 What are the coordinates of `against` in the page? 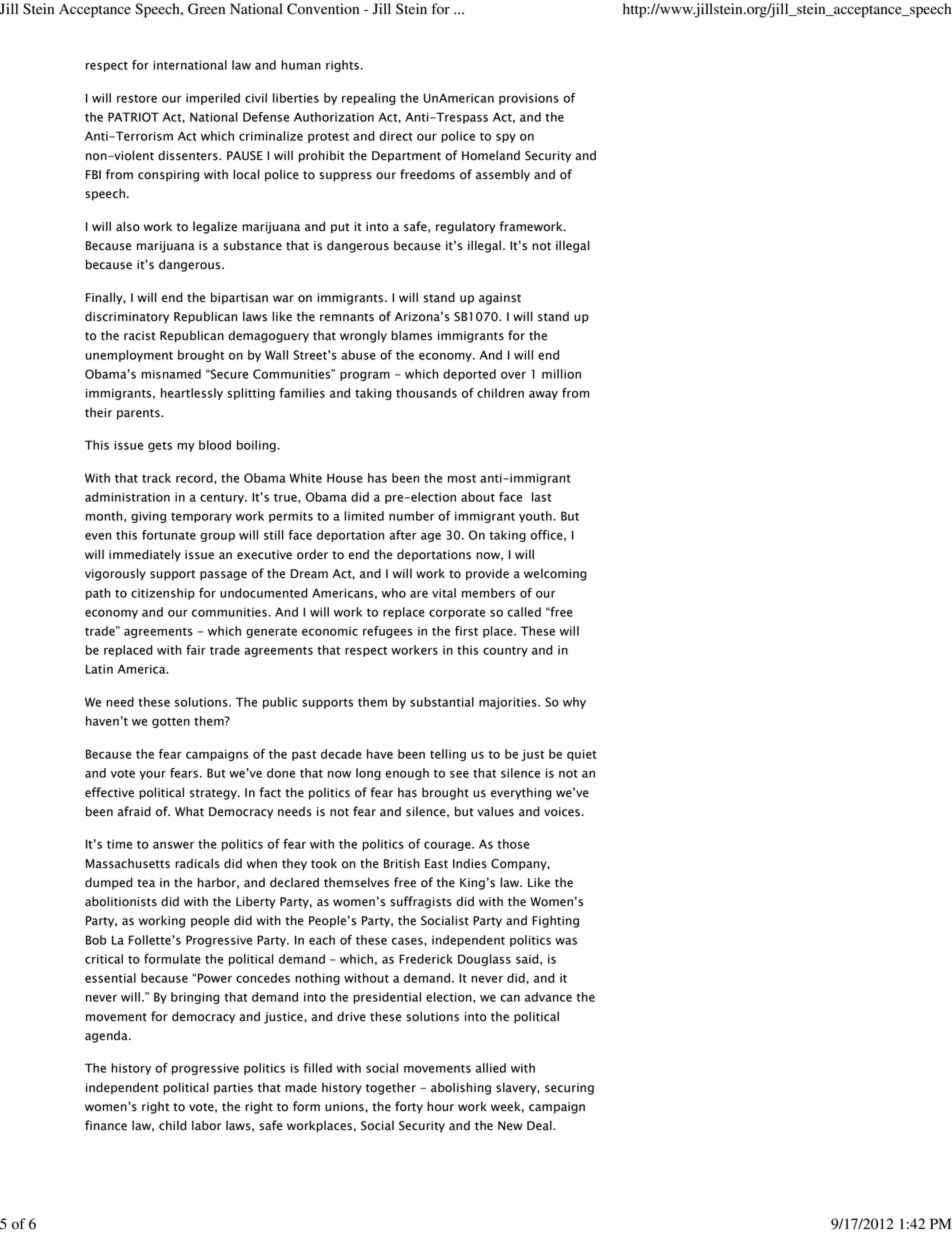 It's located at (500, 299).
